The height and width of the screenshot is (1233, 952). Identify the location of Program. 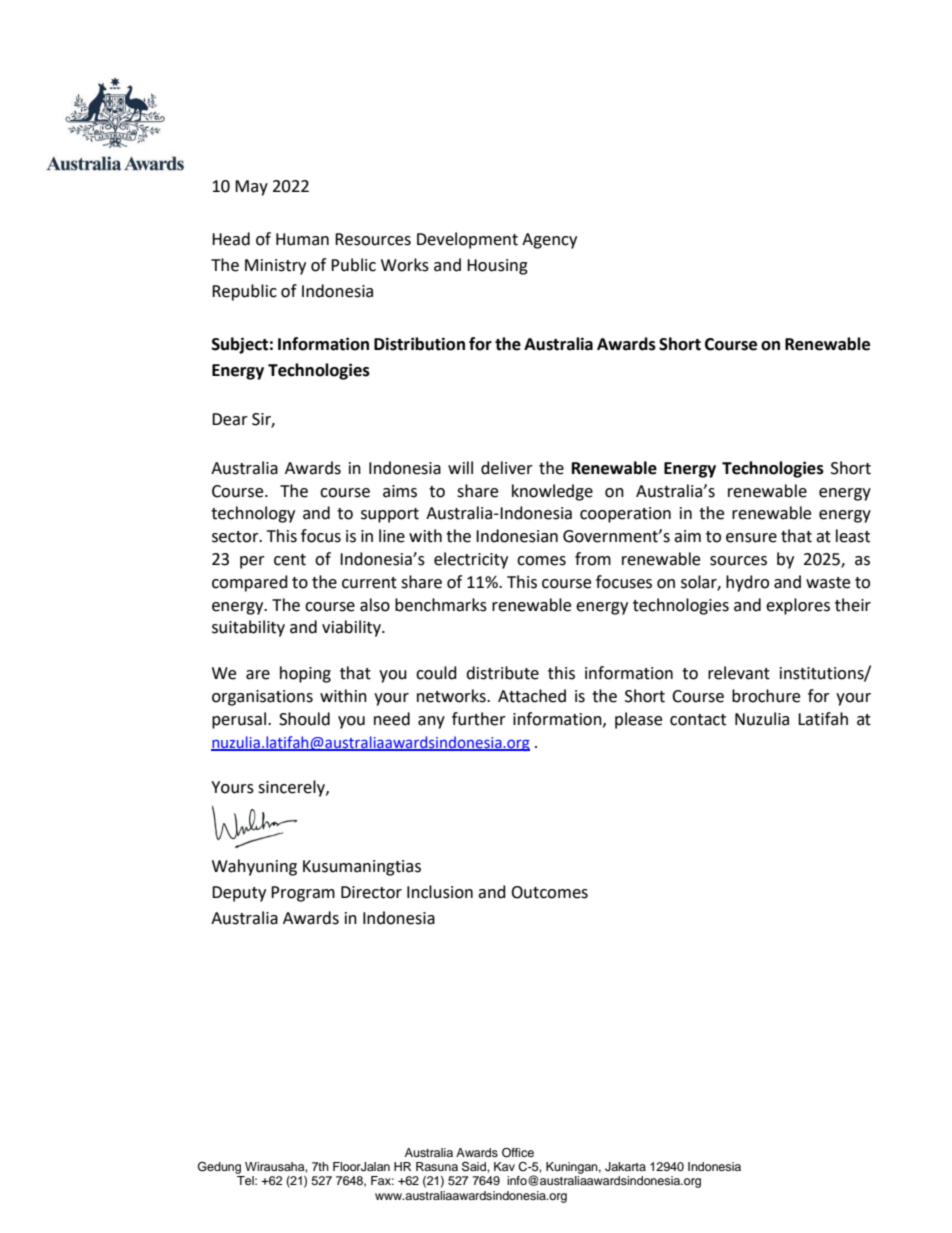
(303, 894).
